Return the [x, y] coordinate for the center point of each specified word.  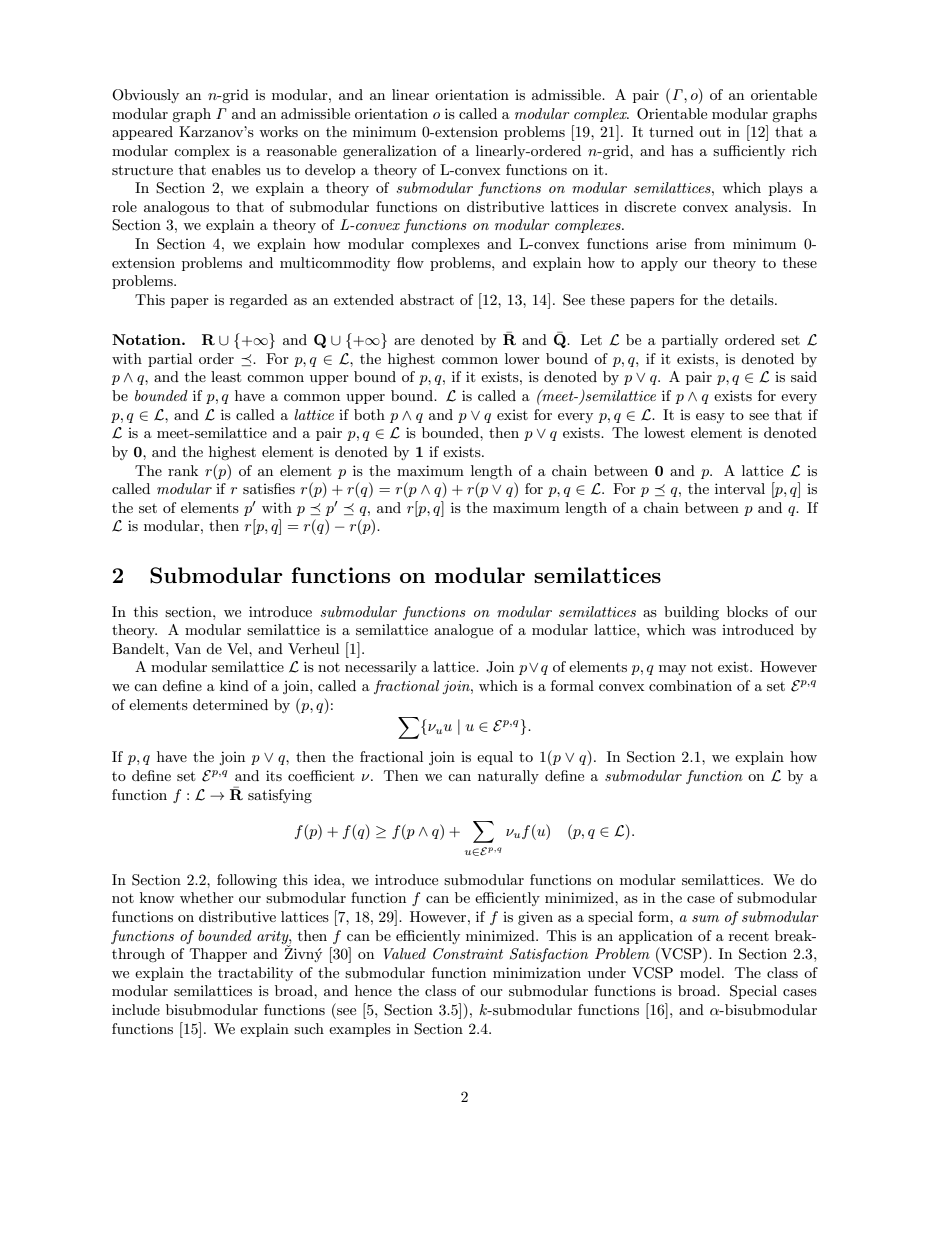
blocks [747, 611]
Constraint [468, 954]
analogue [463, 631]
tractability [255, 974]
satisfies [269, 488]
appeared [142, 133]
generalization [390, 152]
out [710, 132]
